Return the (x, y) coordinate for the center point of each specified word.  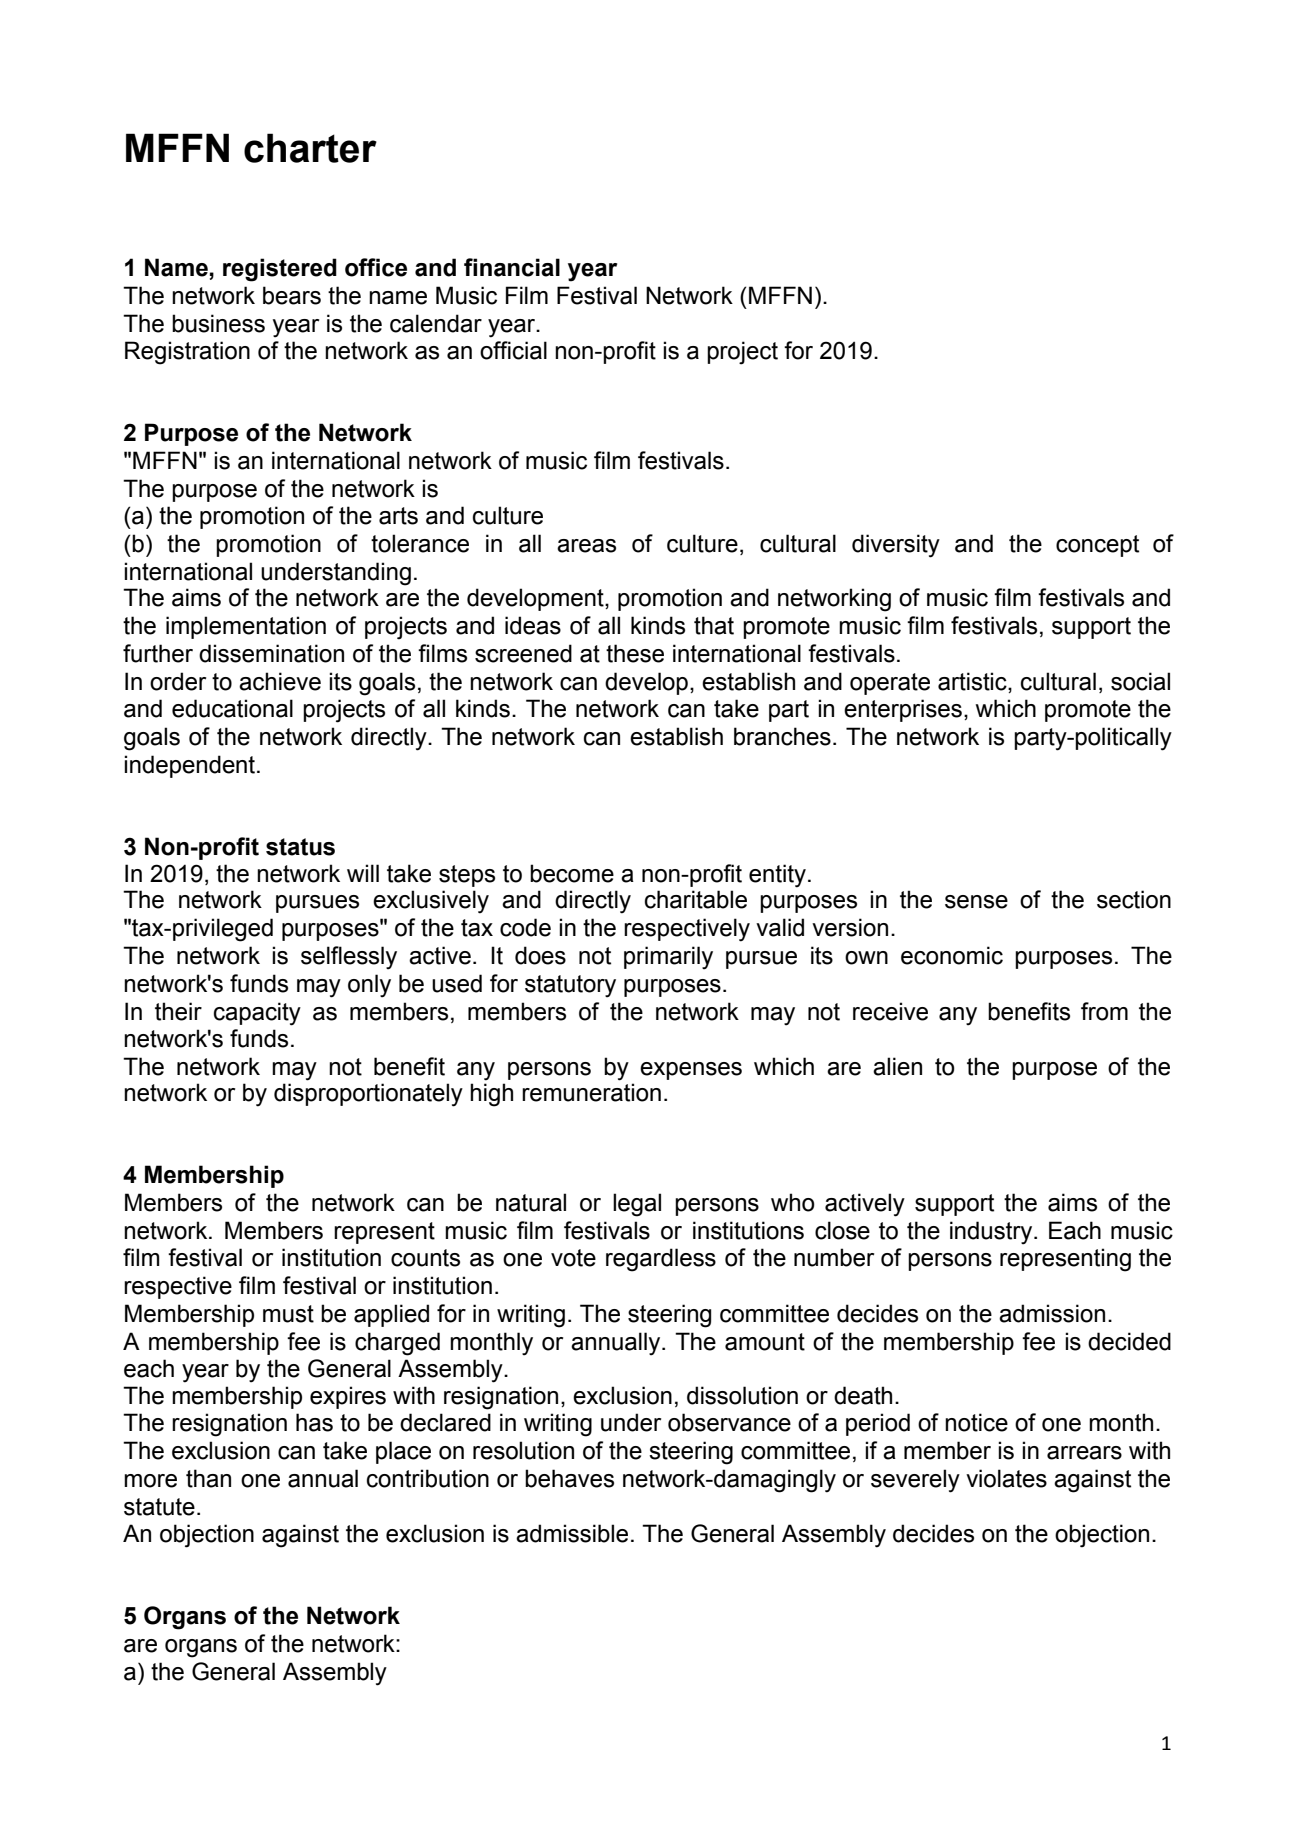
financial (512, 267)
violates (1006, 1478)
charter (310, 148)
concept (1097, 546)
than (208, 1478)
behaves (569, 1478)
